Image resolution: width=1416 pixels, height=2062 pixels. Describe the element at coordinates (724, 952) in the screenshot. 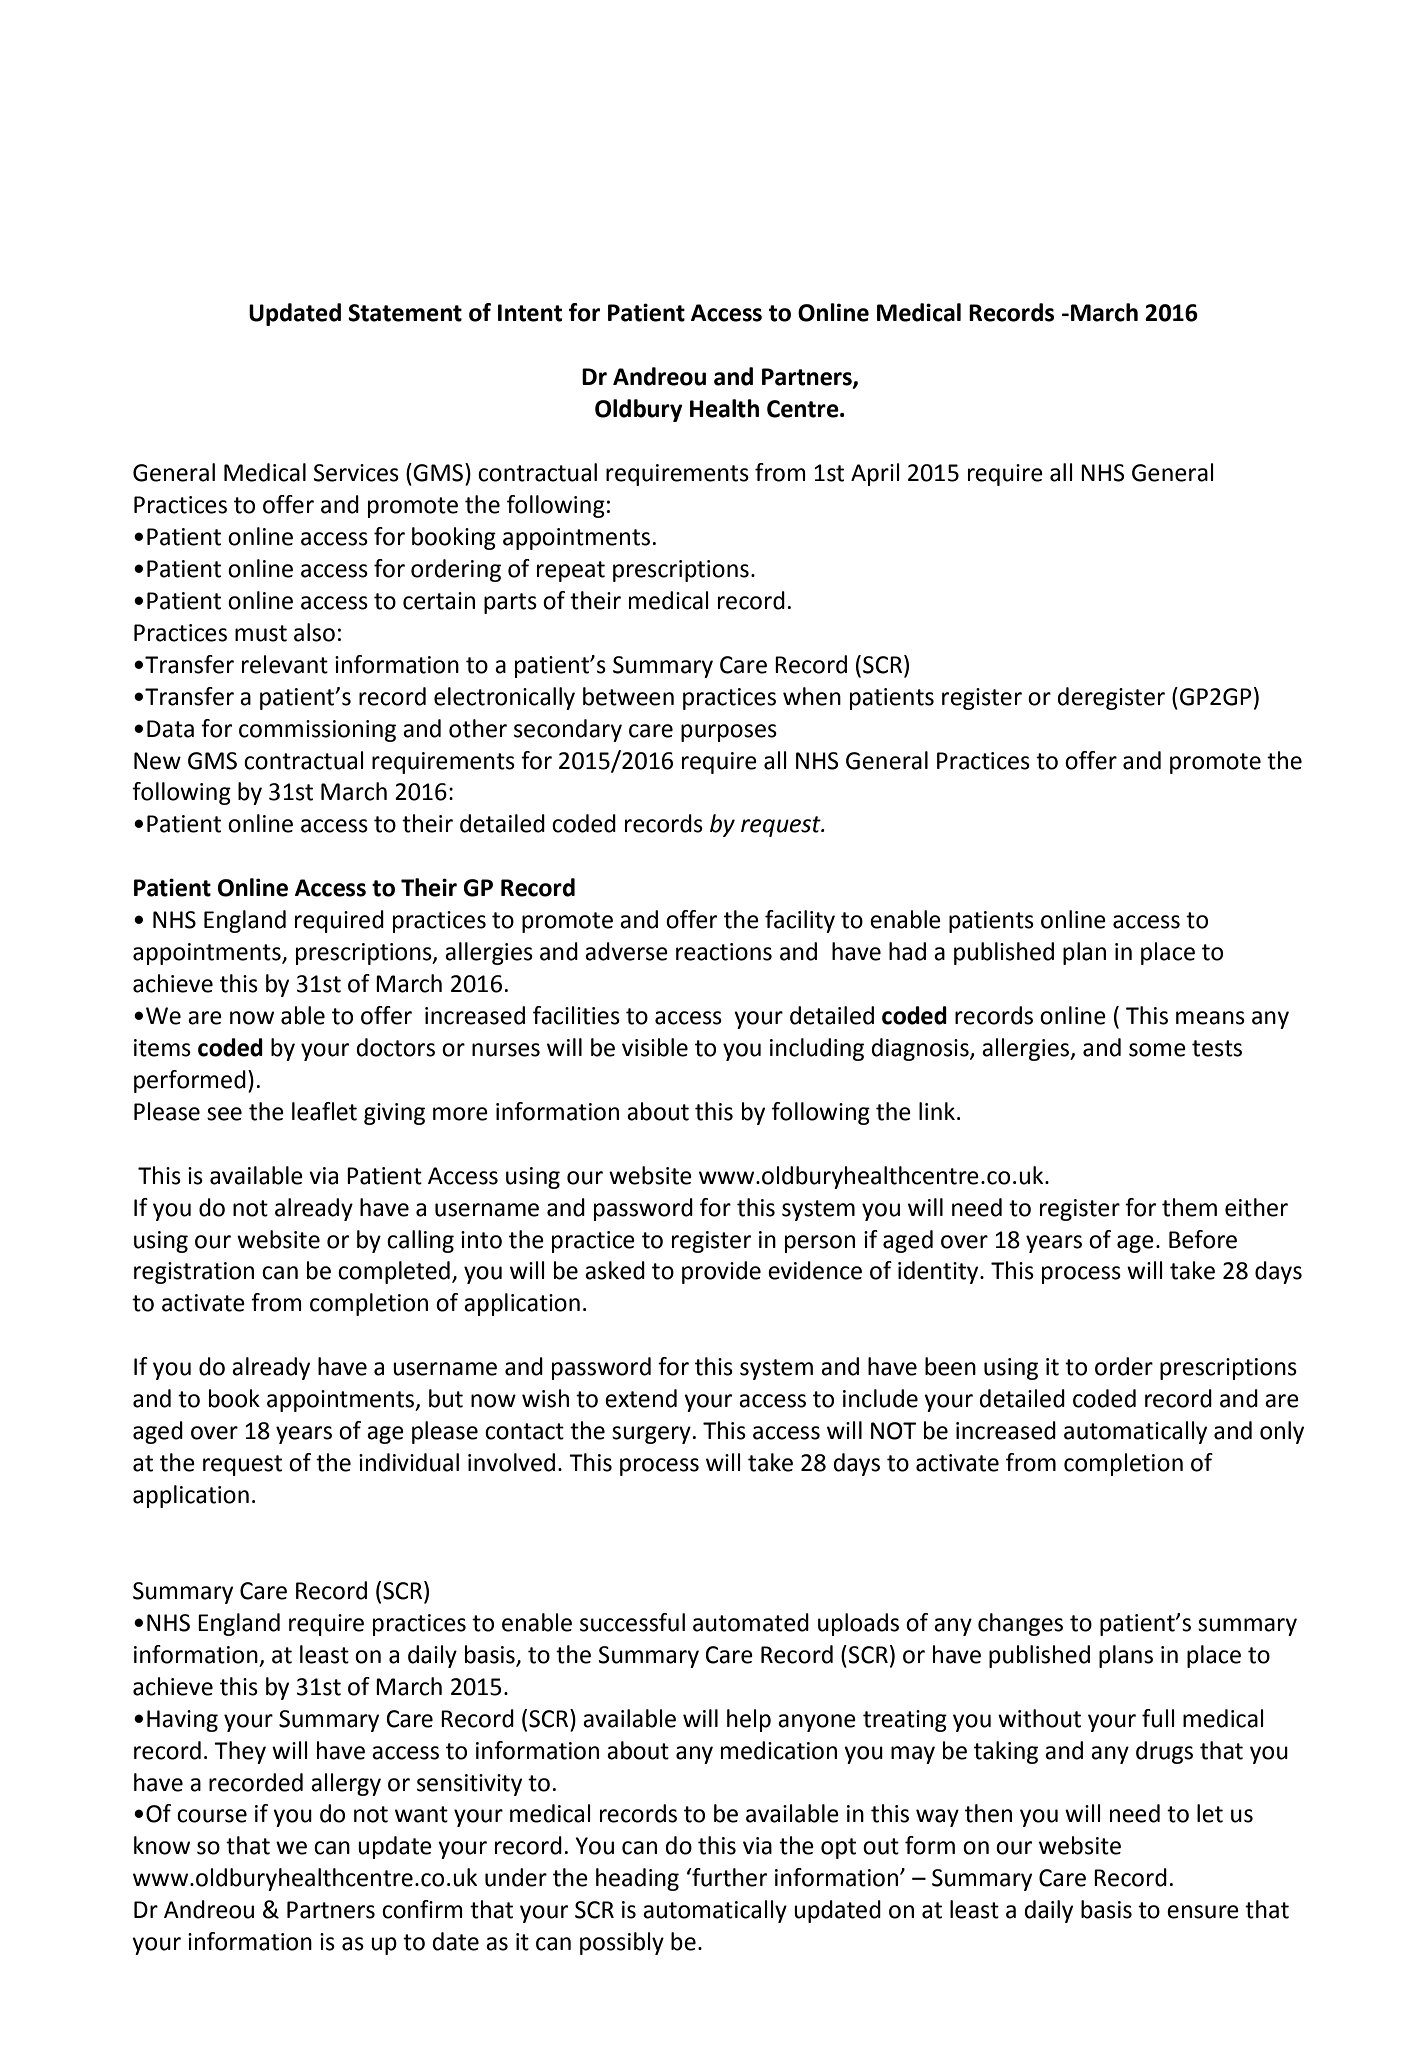

I see `reactions` at that location.
